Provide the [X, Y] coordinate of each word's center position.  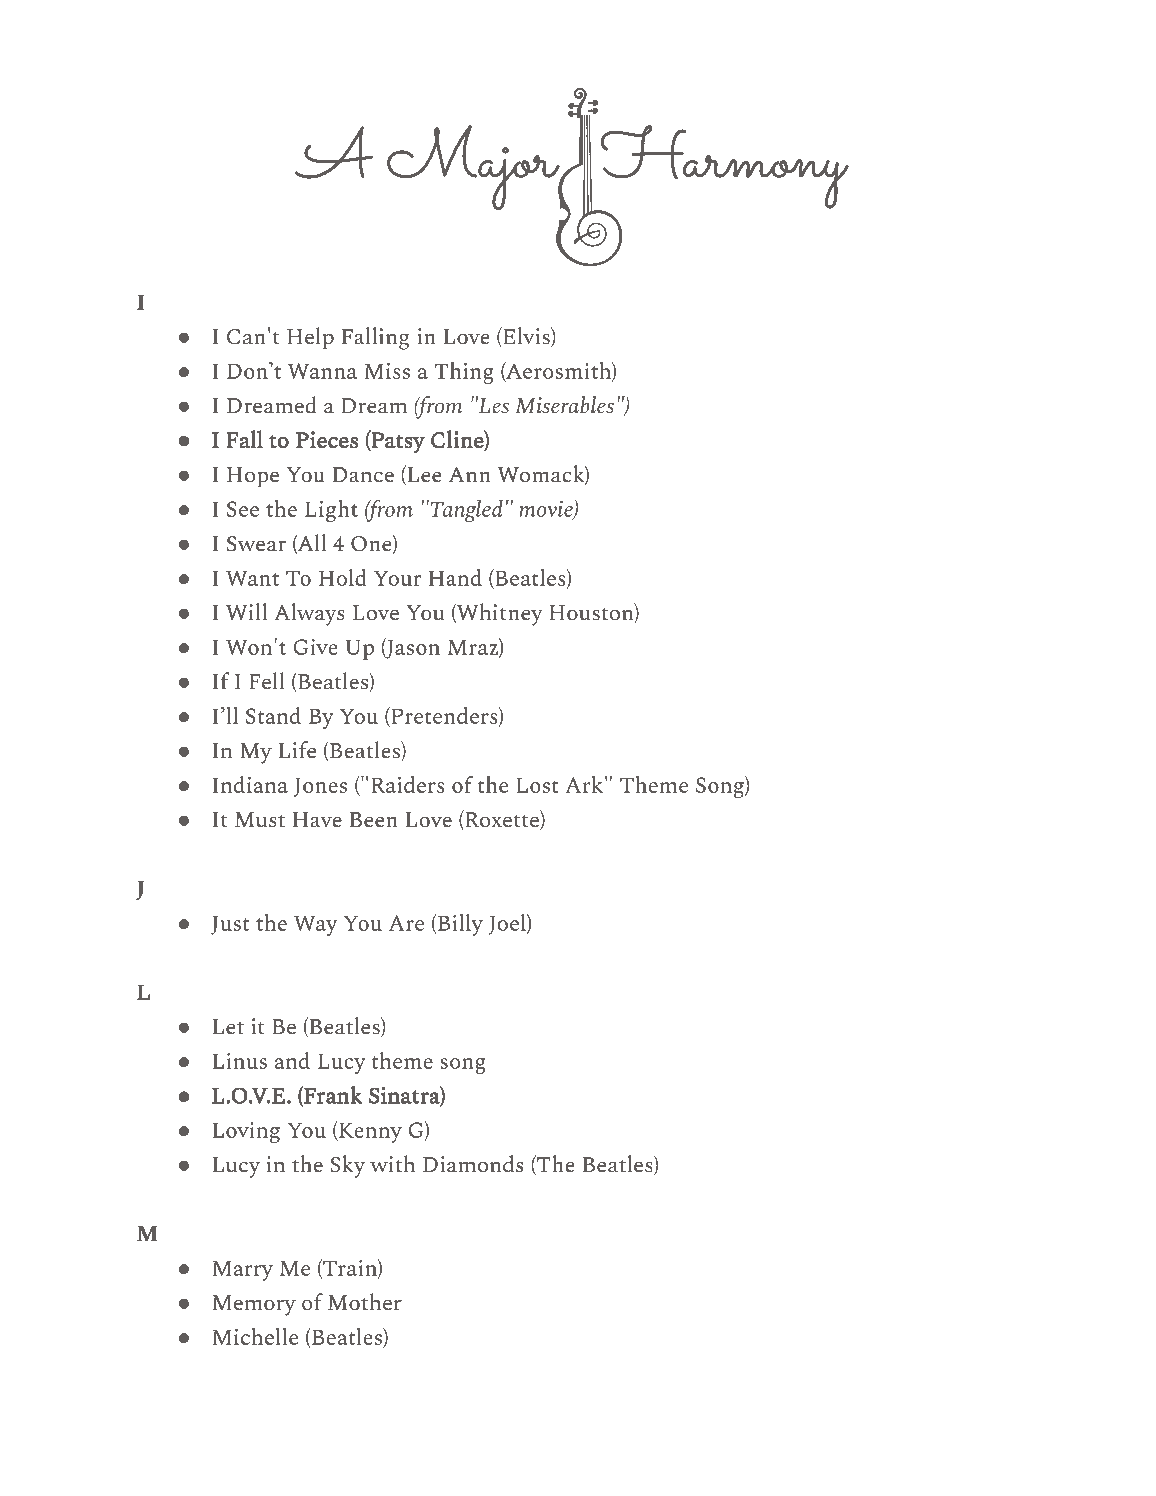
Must [260, 820]
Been [374, 820]
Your [397, 578]
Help [310, 338]
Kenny [369, 1132]
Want [252, 578]
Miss [387, 370]
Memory [254, 1305]
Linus [239, 1061]
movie [547, 510]
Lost [537, 785]
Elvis [526, 337]
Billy [459, 924]
